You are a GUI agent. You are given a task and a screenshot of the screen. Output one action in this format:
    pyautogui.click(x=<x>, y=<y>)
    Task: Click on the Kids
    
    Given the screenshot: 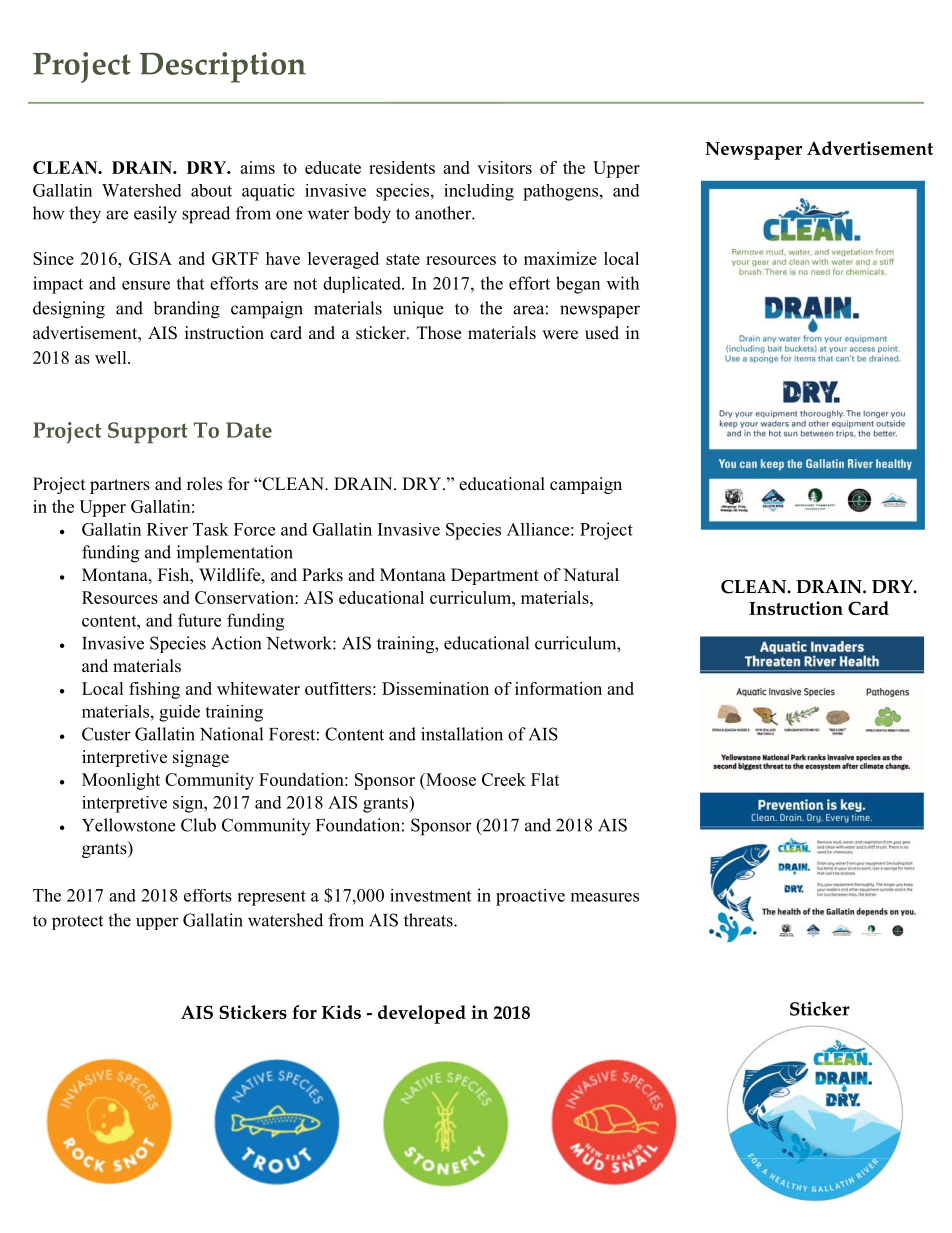 What is the action you would take?
    pyautogui.click(x=341, y=1012)
